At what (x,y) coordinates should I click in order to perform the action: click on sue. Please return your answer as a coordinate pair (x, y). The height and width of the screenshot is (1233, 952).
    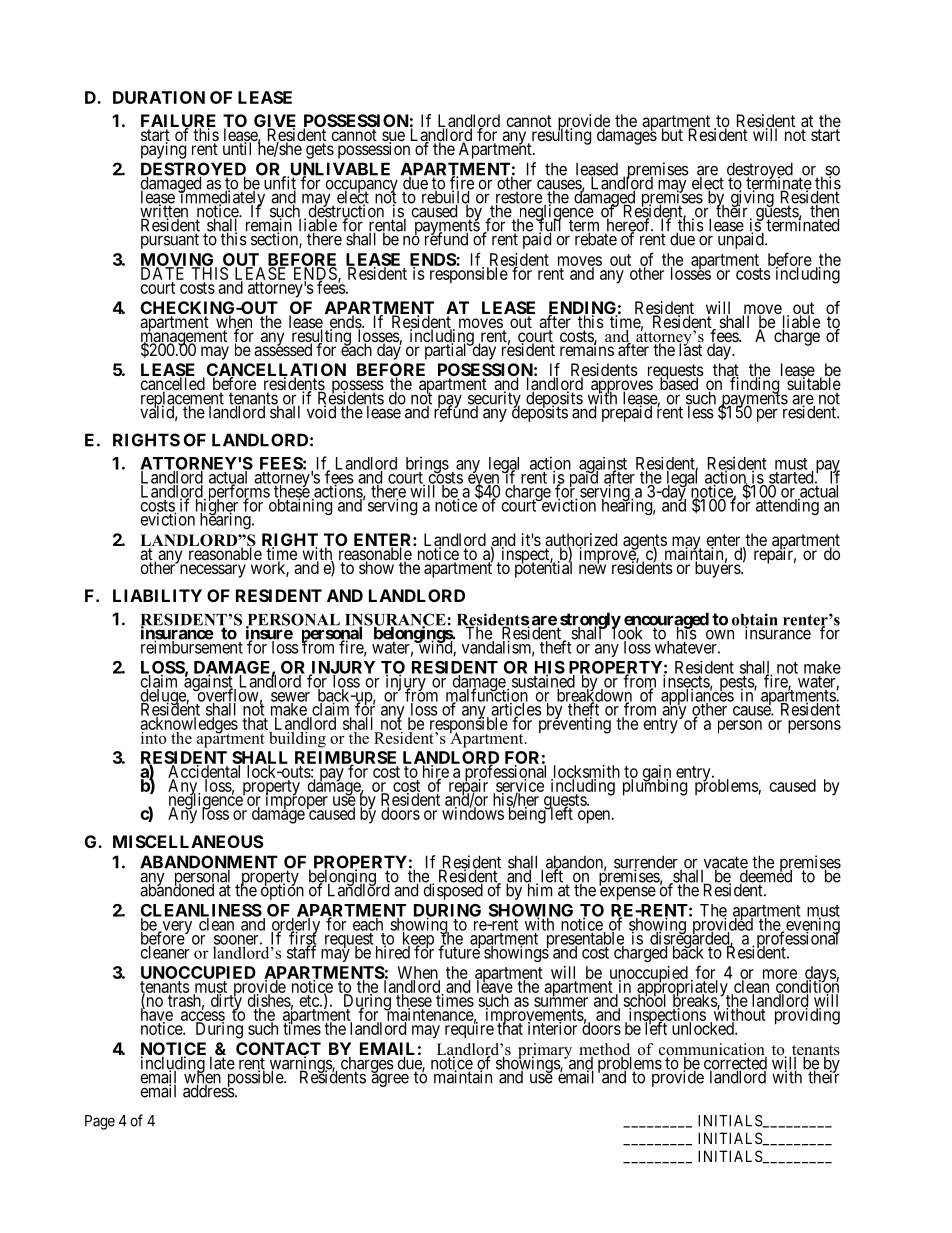
    Looking at the image, I should click on (393, 137).
